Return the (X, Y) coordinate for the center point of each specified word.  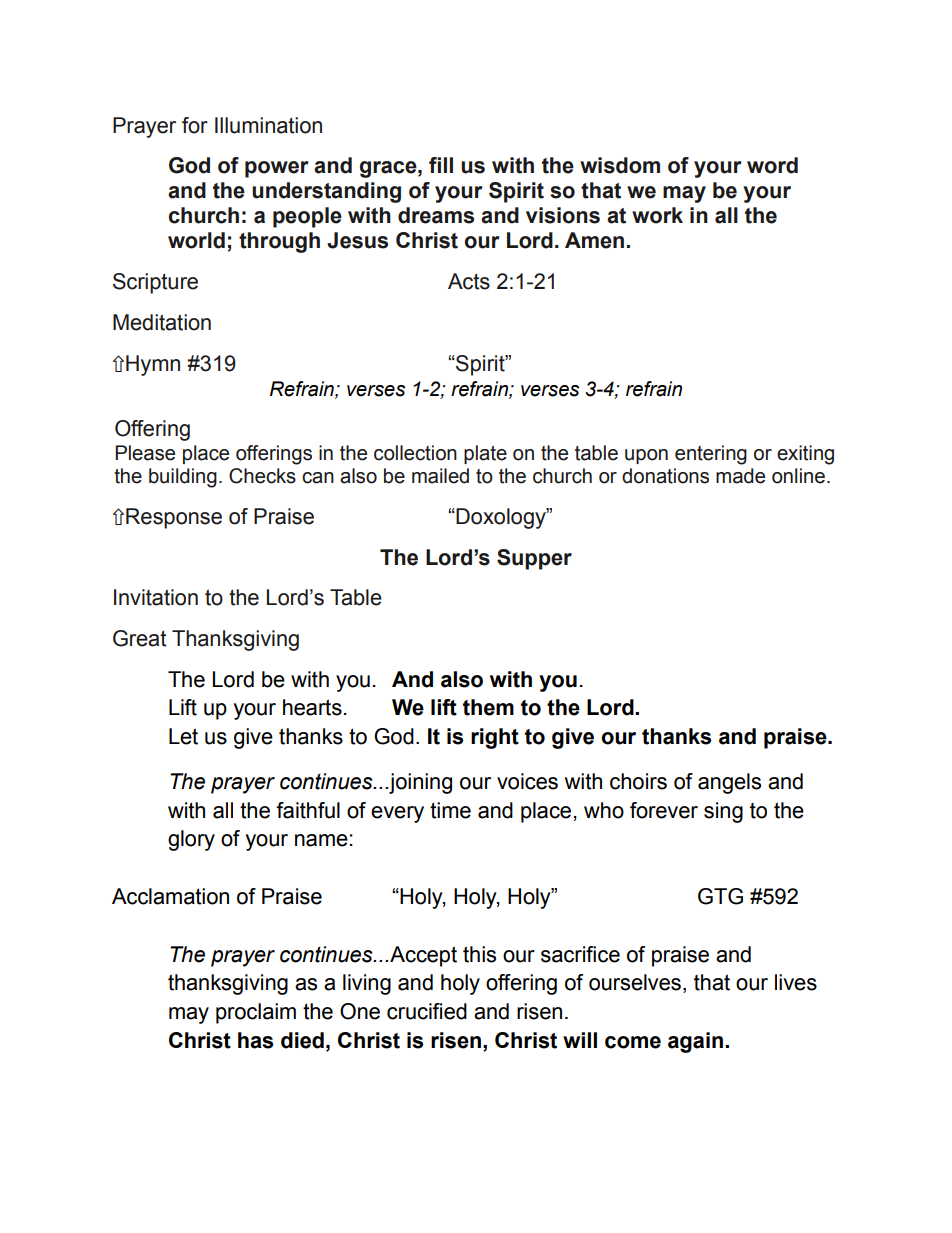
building (183, 478)
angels (729, 783)
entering (711, 455)
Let (183, 736)
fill (441, 165)
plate (485, 454)
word (772, 165)
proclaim (256, 1013)
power (277, 169)
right (495, 738)
